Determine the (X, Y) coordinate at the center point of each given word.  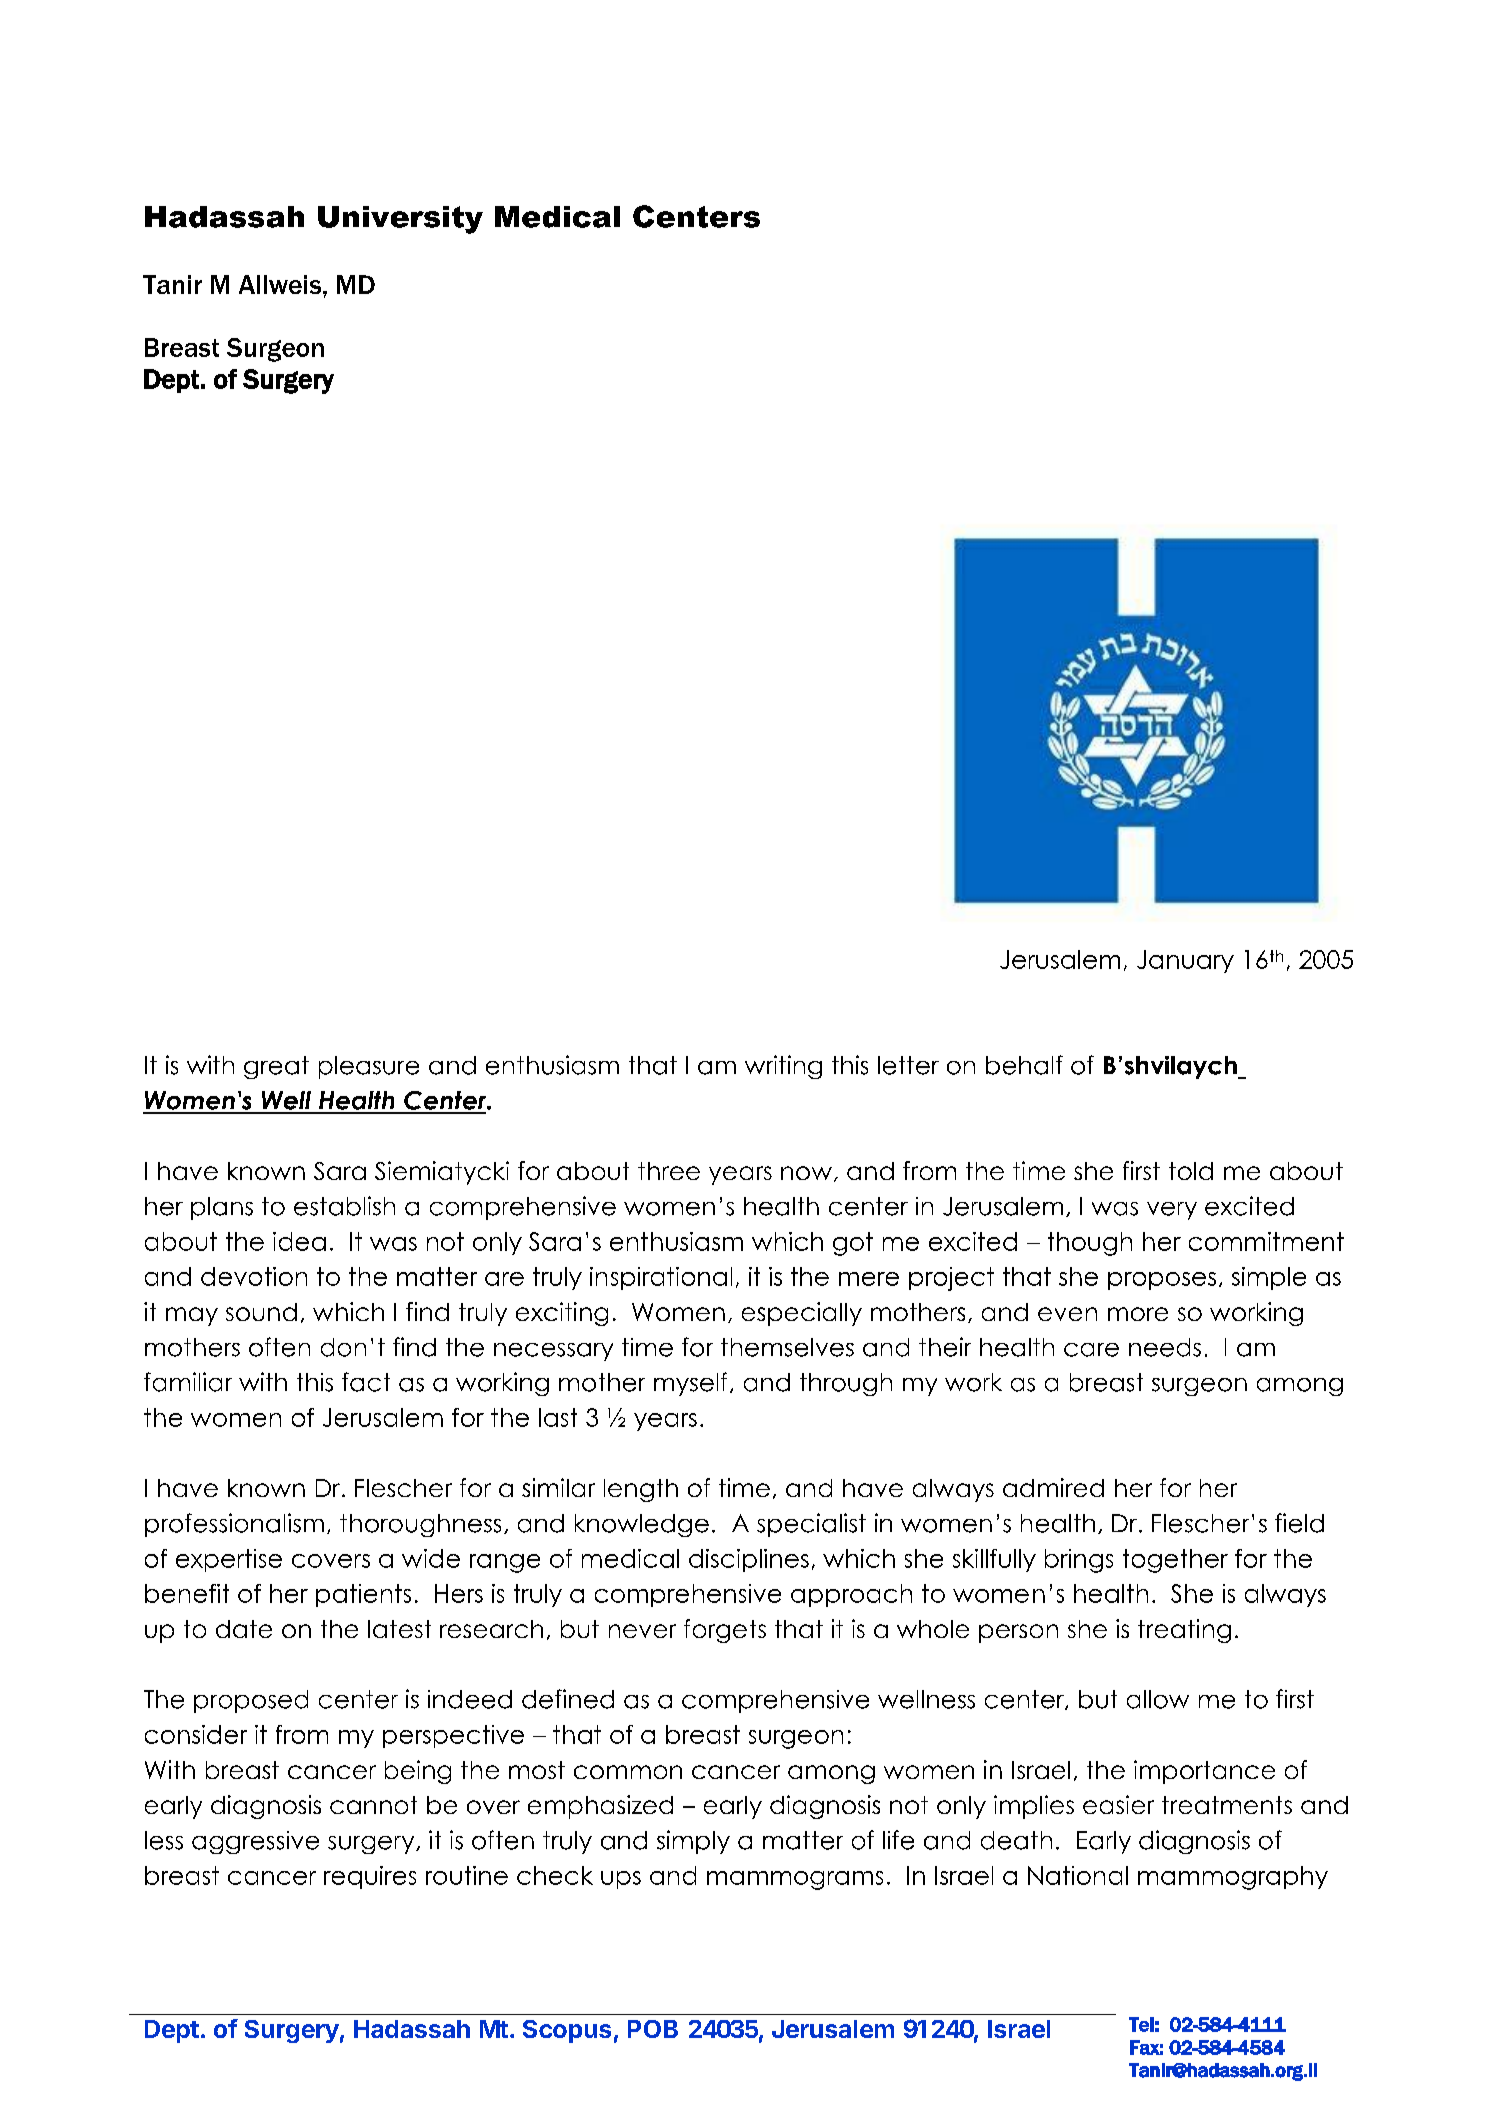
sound (261, 1312)
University (400, 220)
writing (783, 1067)
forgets (725, 1631)
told (1191, 1171)
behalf (1024, 1065)
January (1185, 961)
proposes (1162, 1281)
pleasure (369, 1067)
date (244, 1629)
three (669, 1171)
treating (1184, 1631)
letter (908, 1065)
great (276, 1067)
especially (802, 1314)
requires (370, 1877)
